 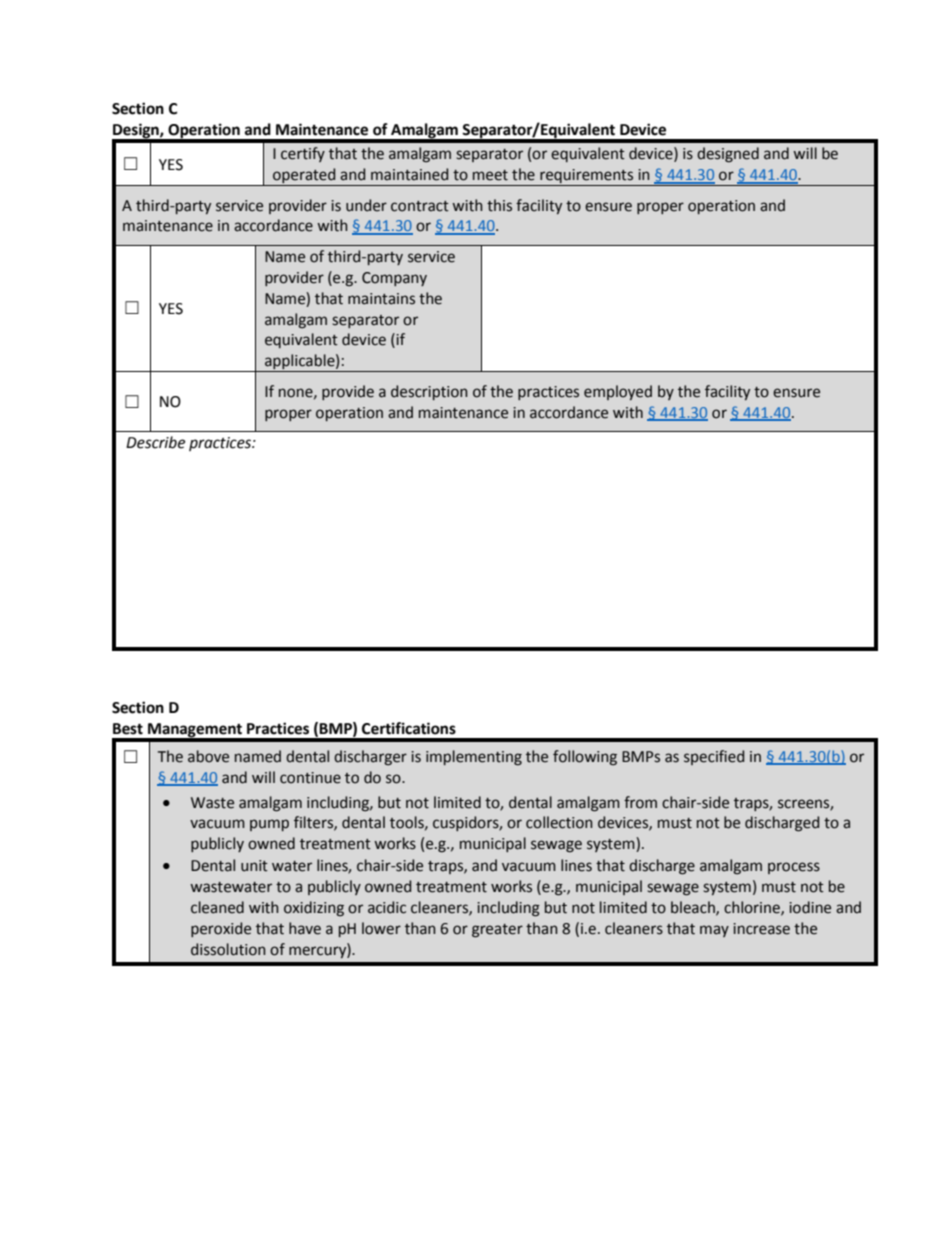 I want to click on may, so click(x=714, y=931).
